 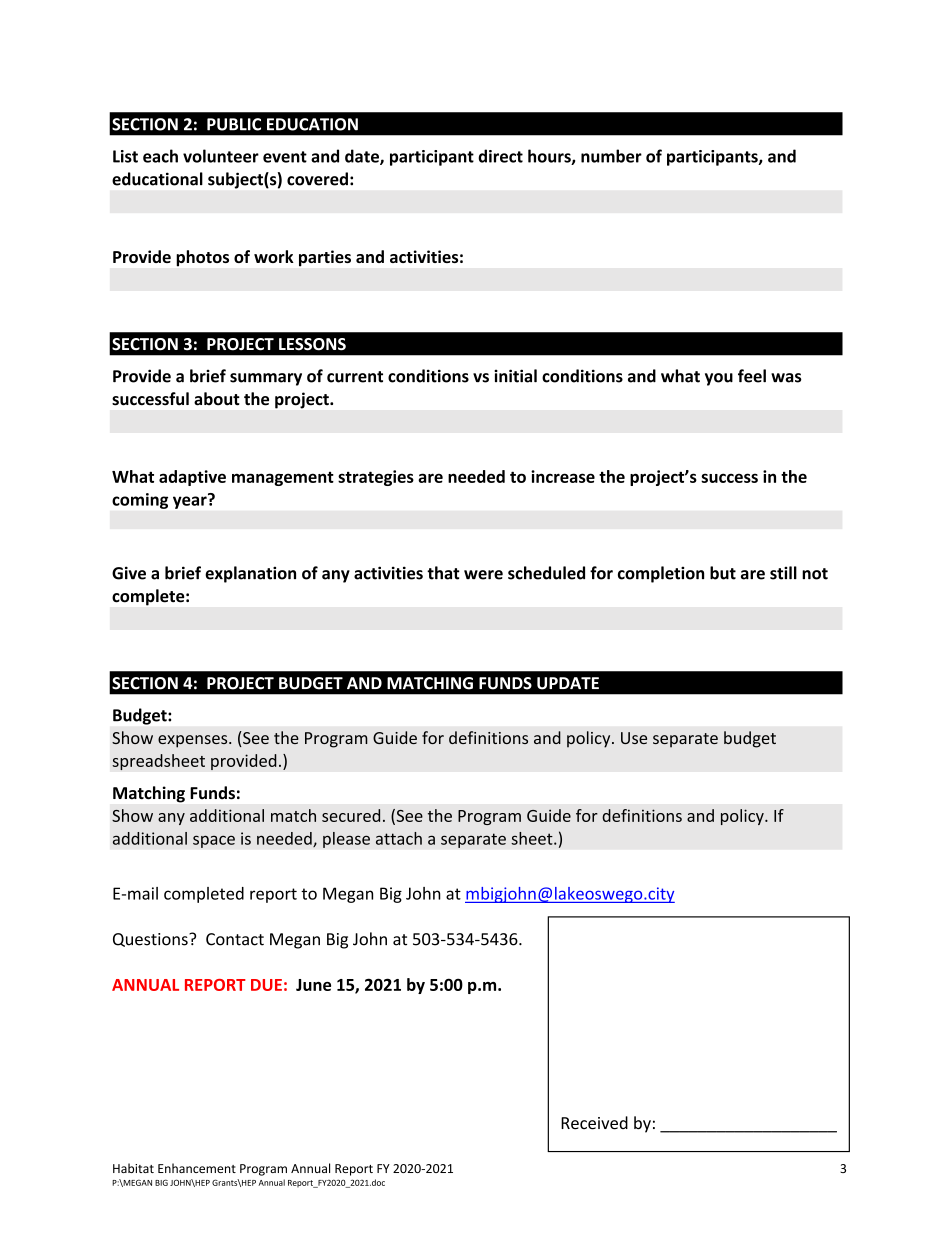 I want to click on explanation, so click(x=250, y=574).
